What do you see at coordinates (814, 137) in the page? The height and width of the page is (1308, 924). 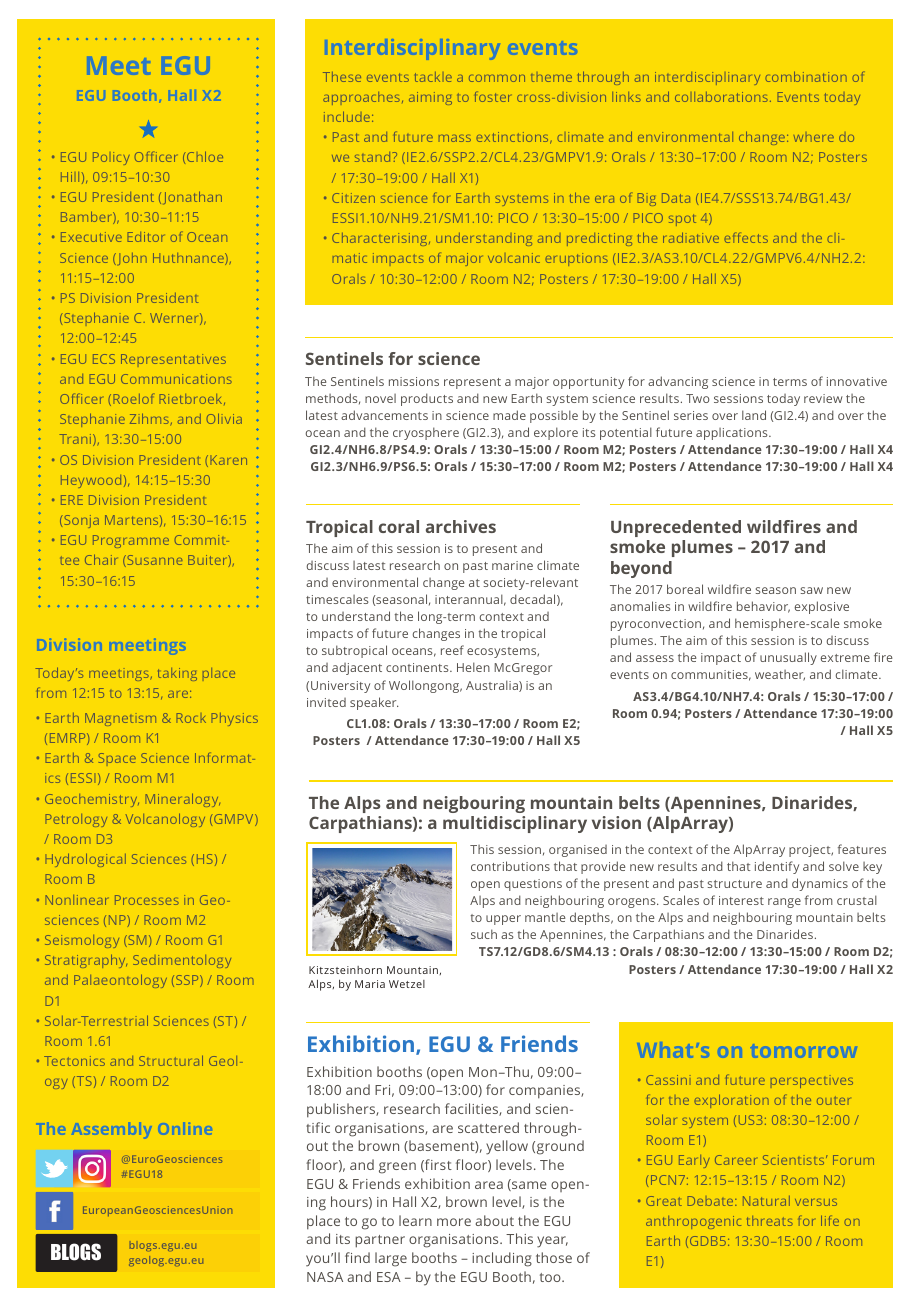 I see `where` at bounding box center [814, 137].
